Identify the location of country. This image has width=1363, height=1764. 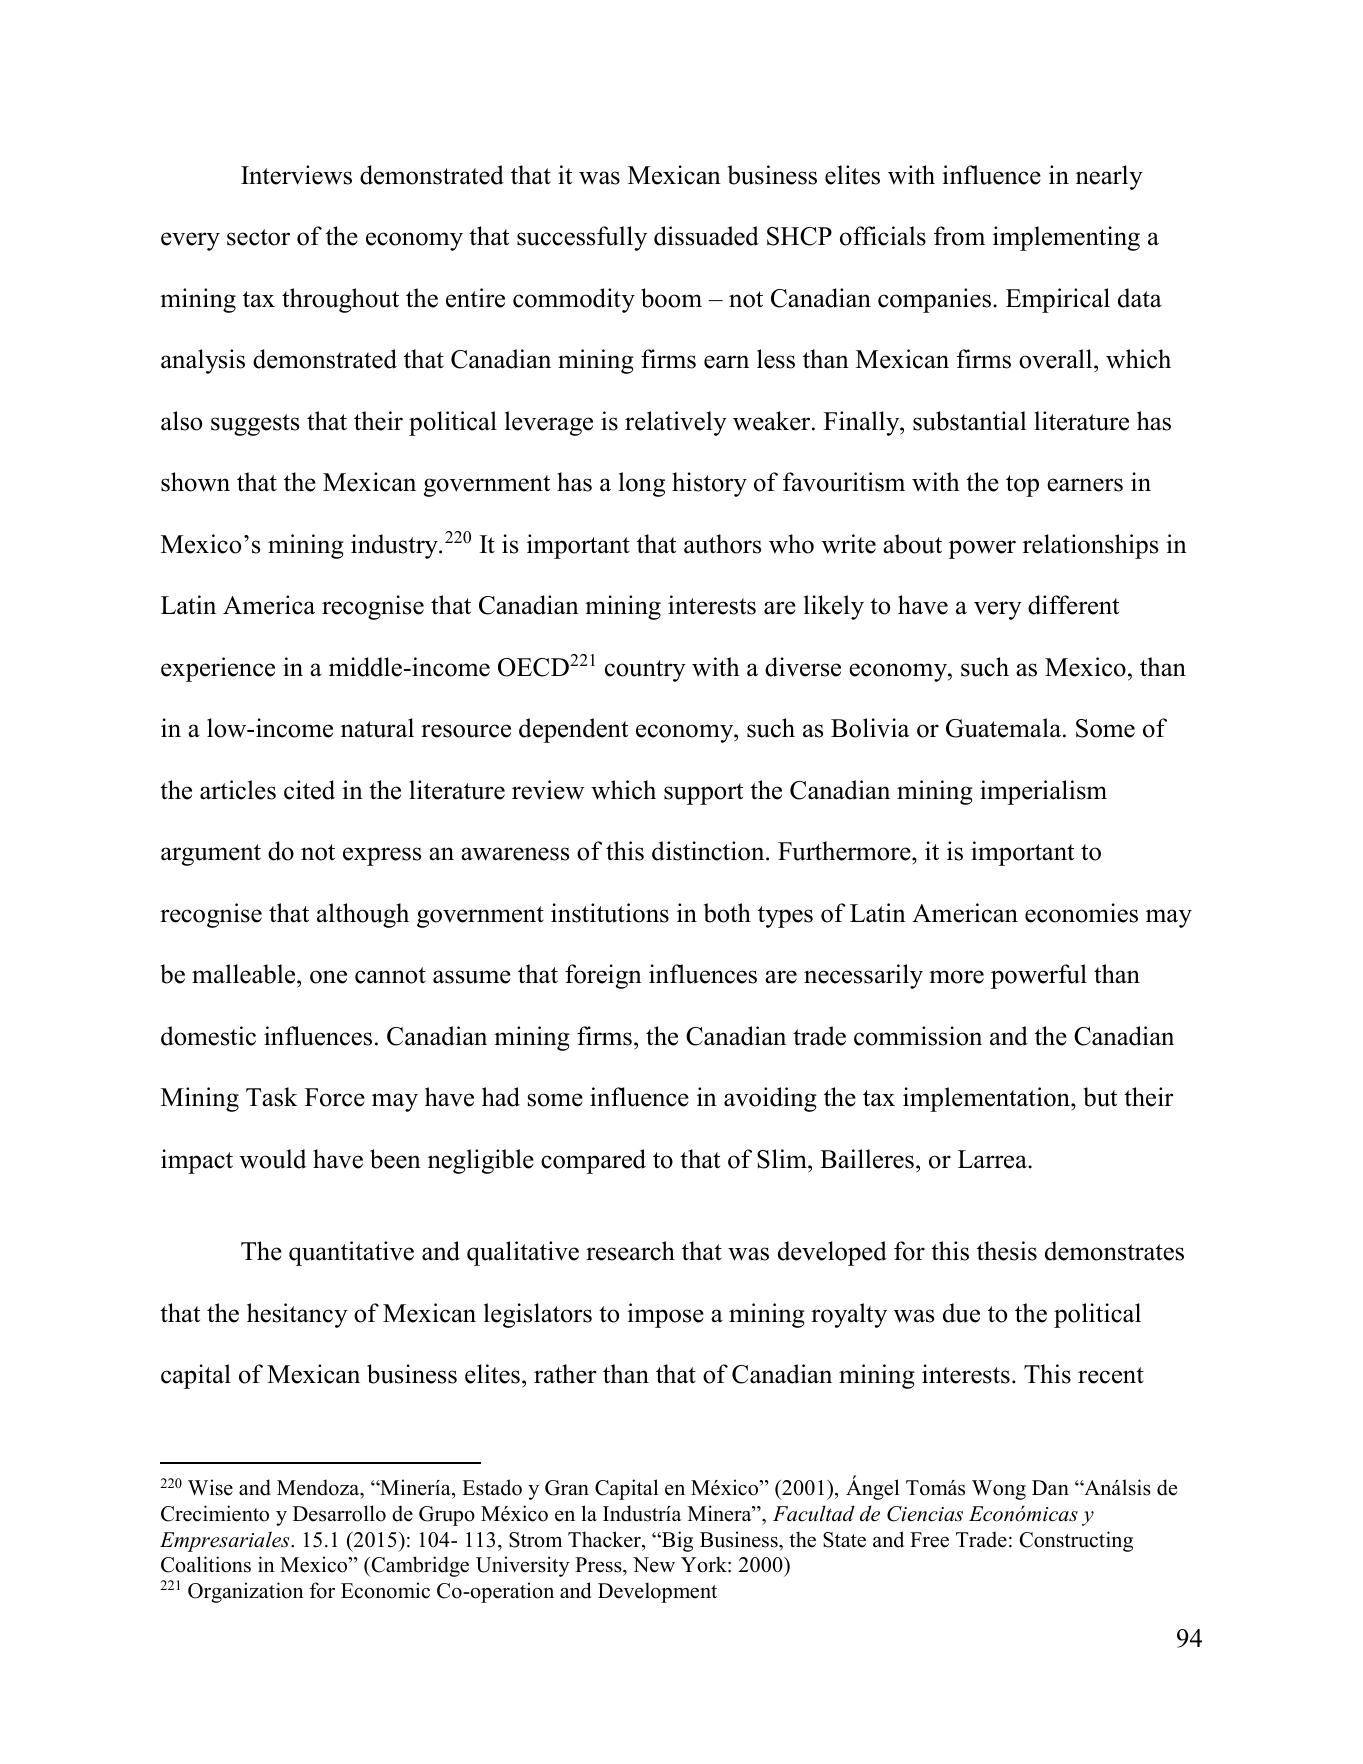
(645, 671).
